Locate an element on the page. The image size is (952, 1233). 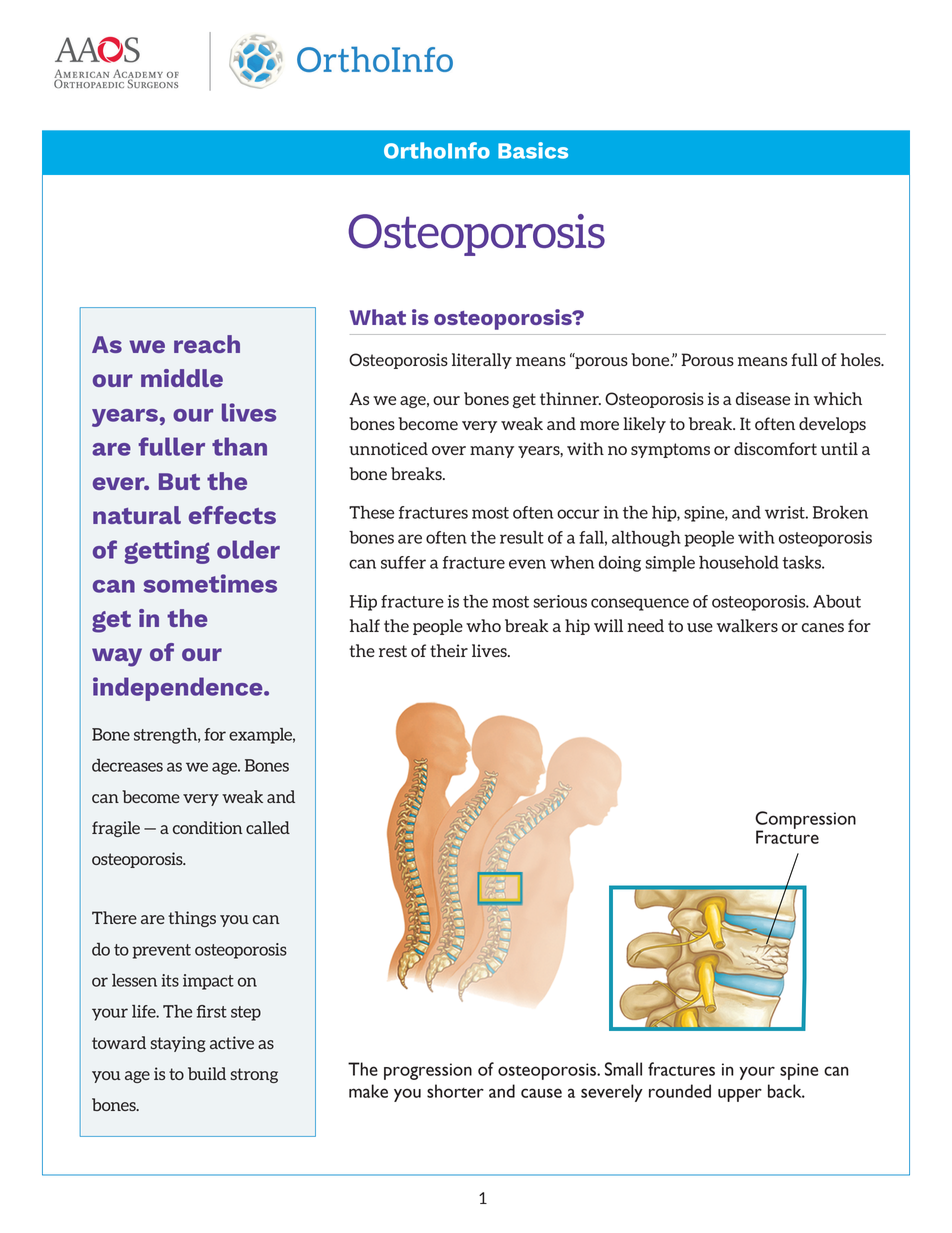
Basics is located at coordinates (533, 150).
